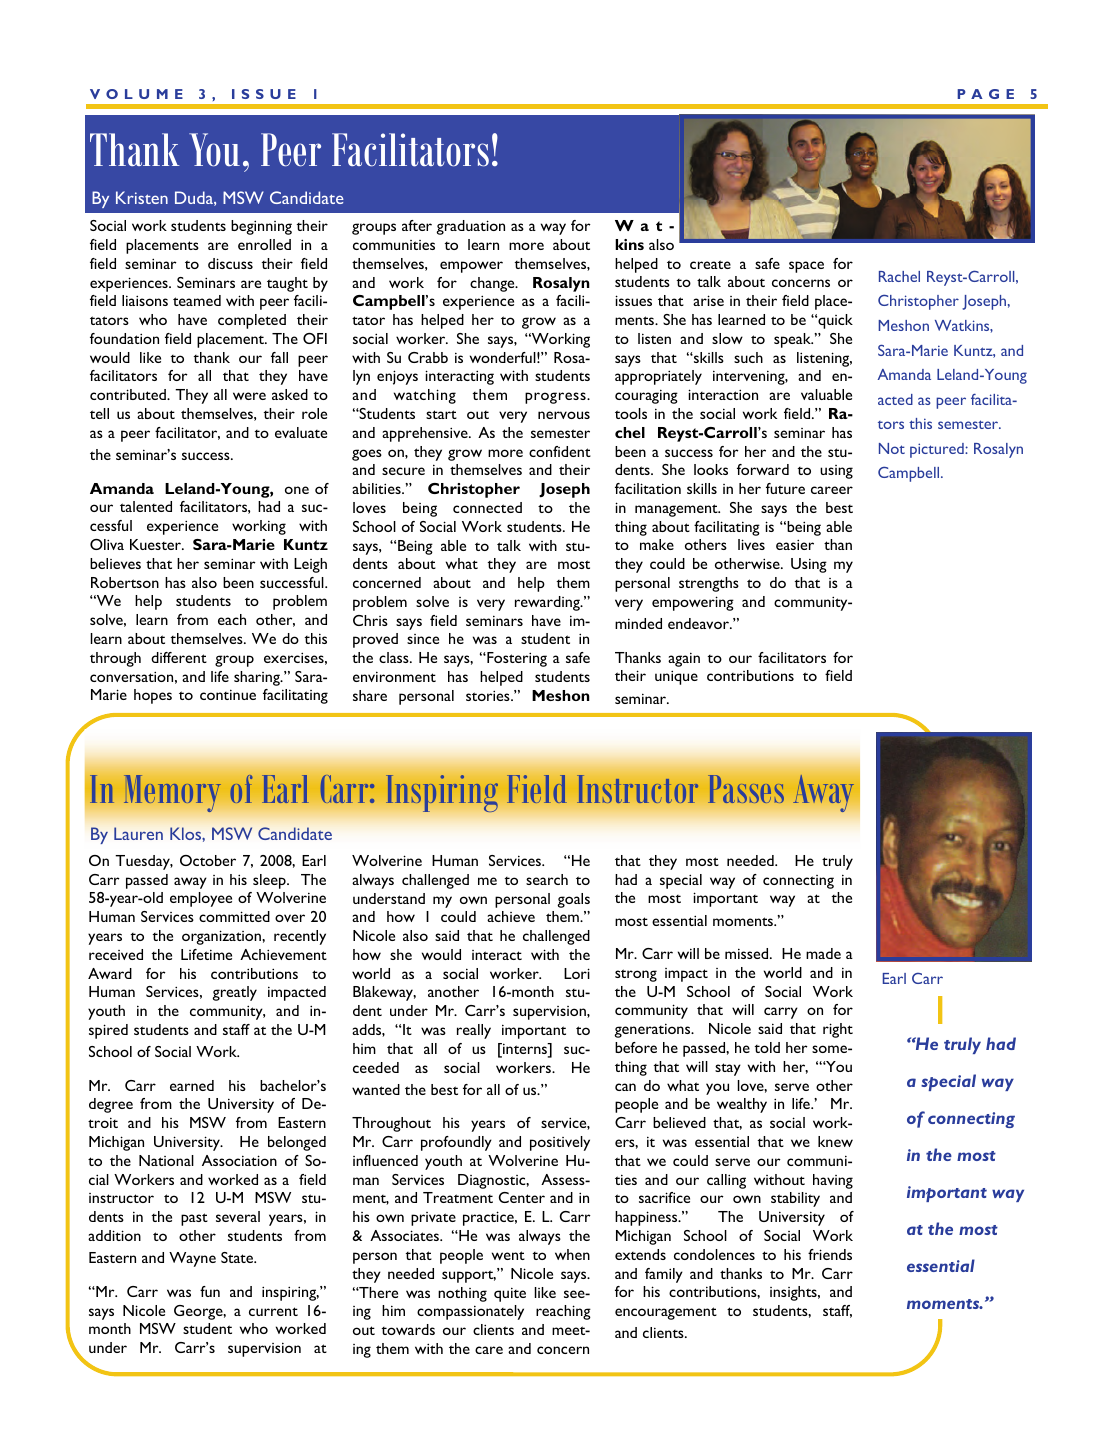  What do you see at coordinates (795, 544) in the screenshot?
I see `easier` at bounding box center [795, 544].
